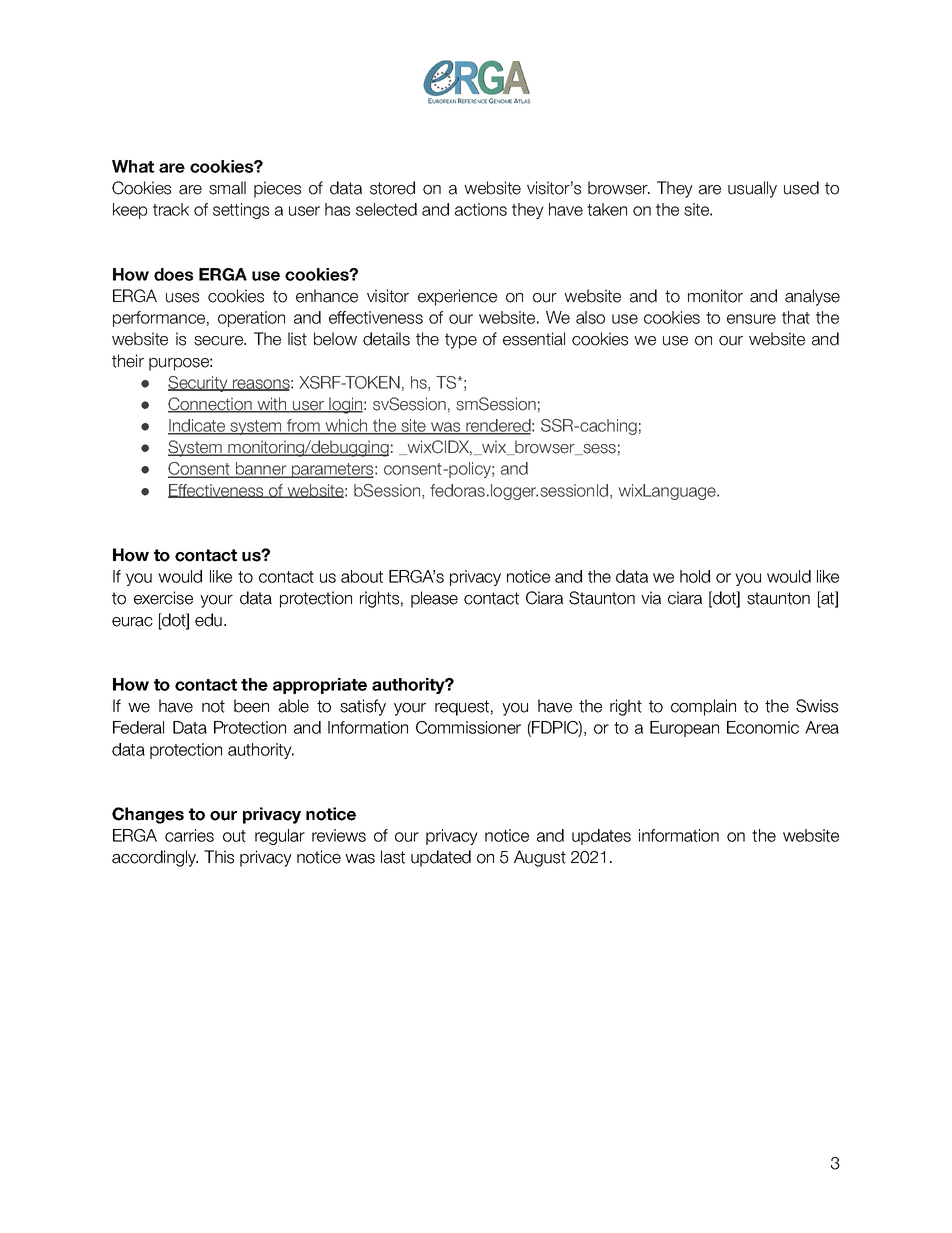 This page has width=952, height=1233. Describe the element at coordinates (219, 341) in the page. I see `secure` at that location.
